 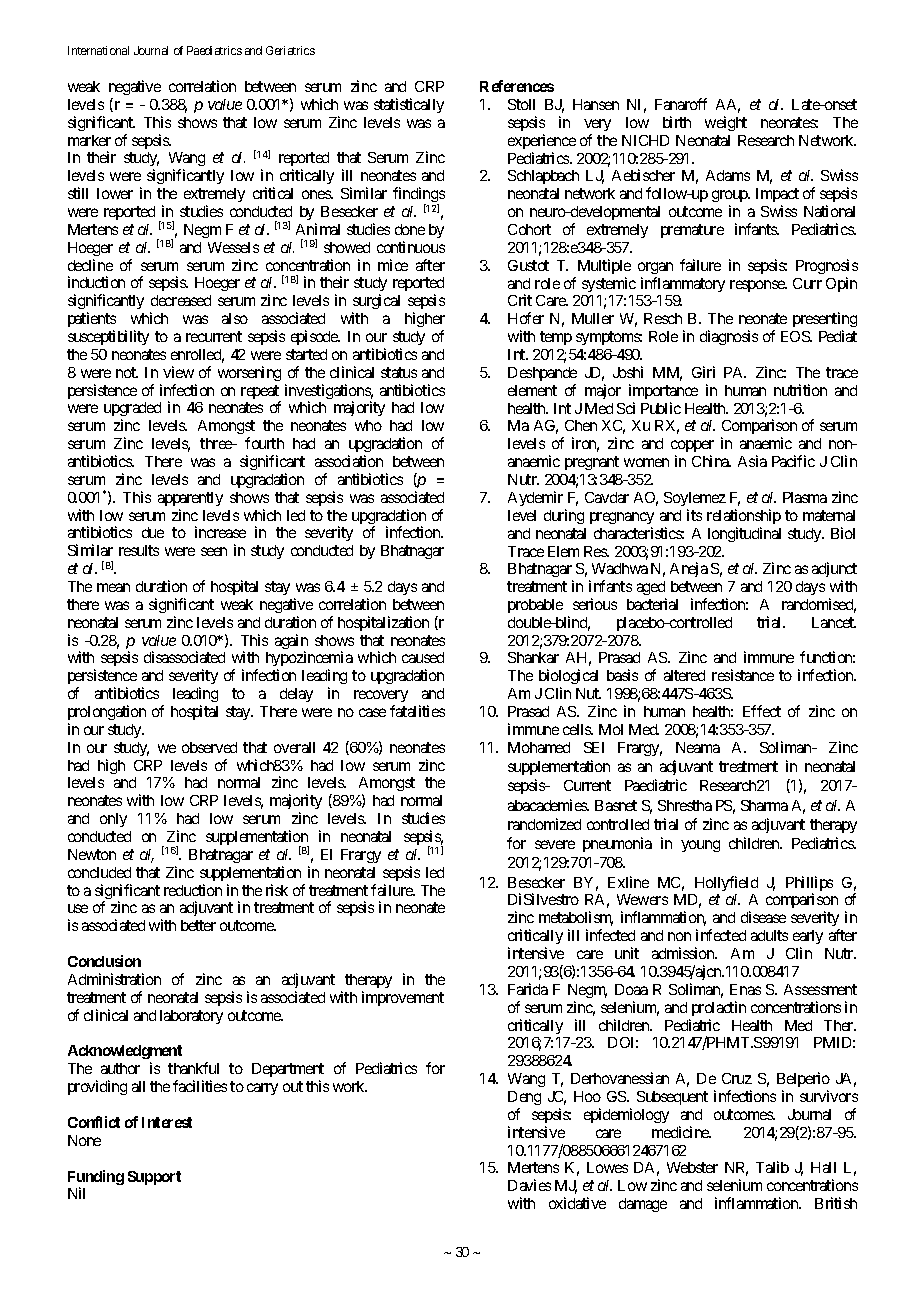 I want to click on statistically, so click(x=409, y=105).
